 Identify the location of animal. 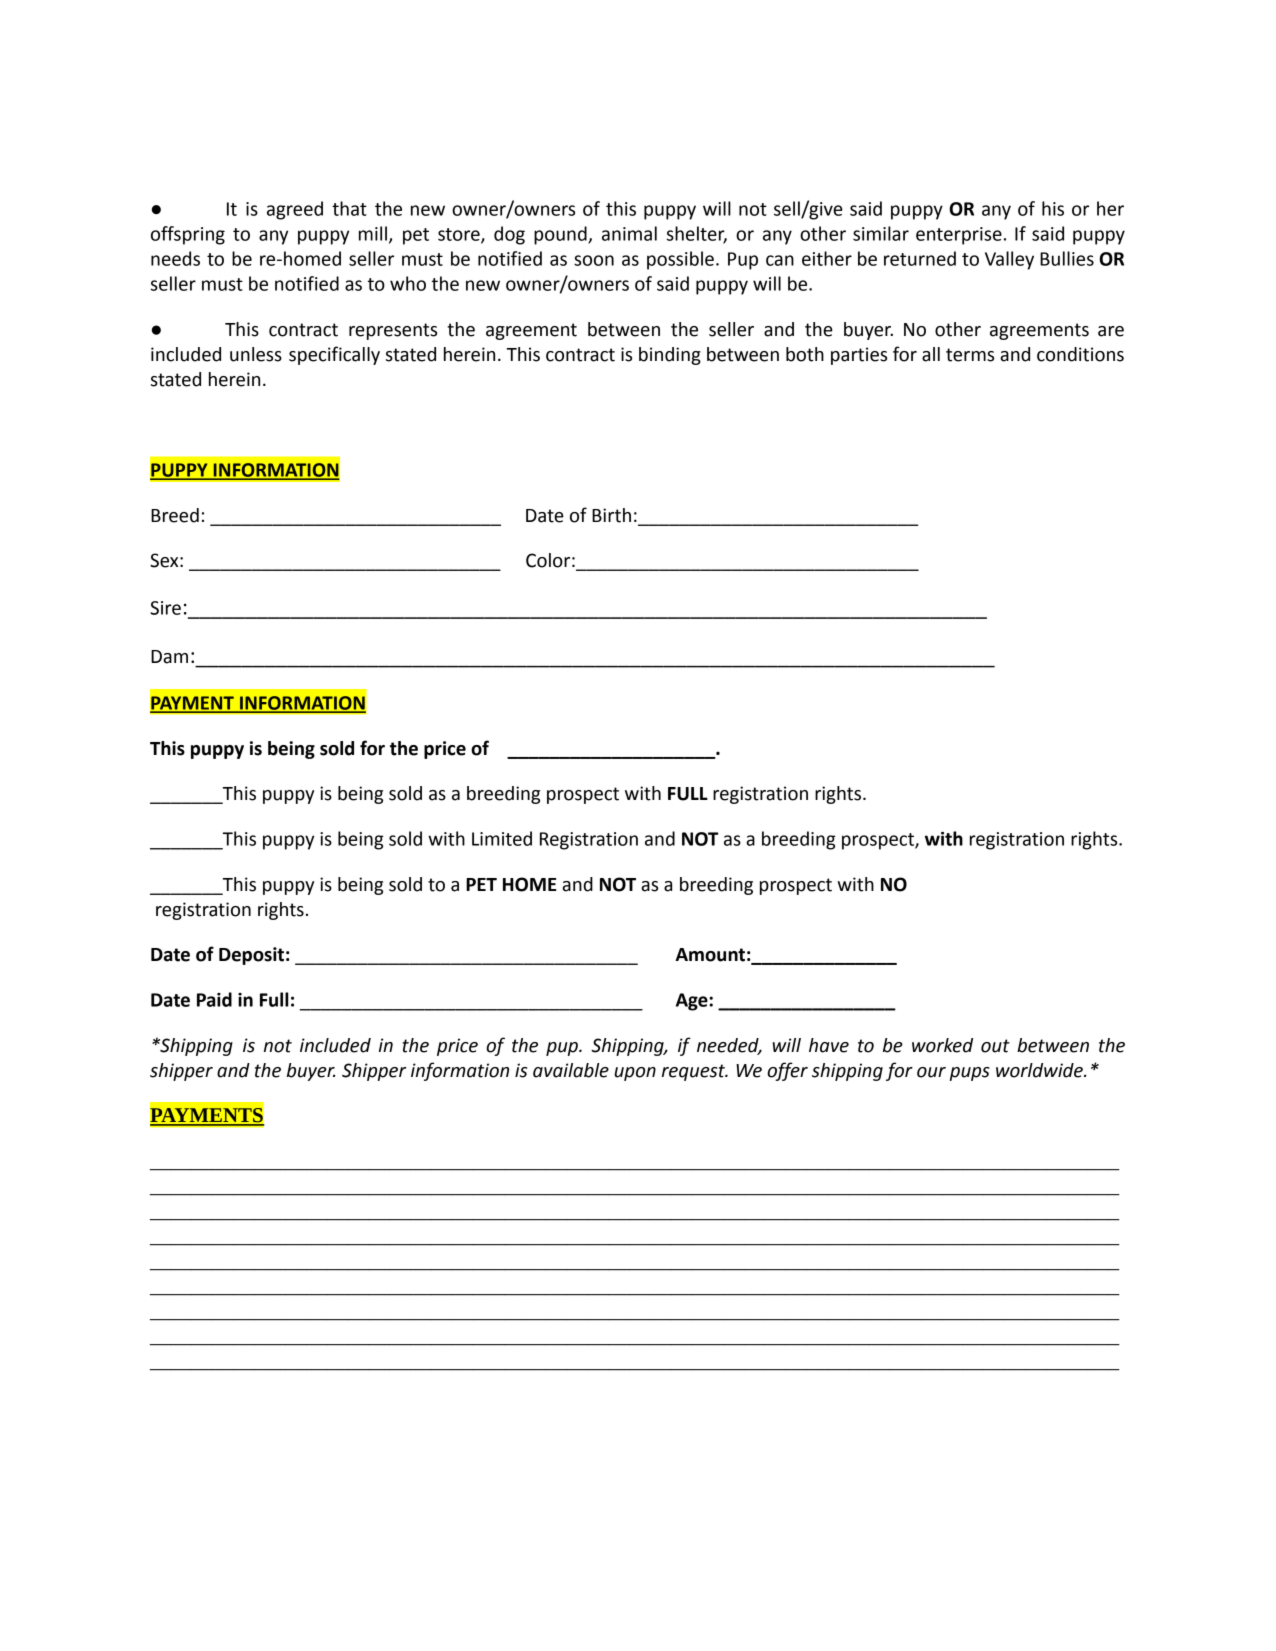
(629, 233).
